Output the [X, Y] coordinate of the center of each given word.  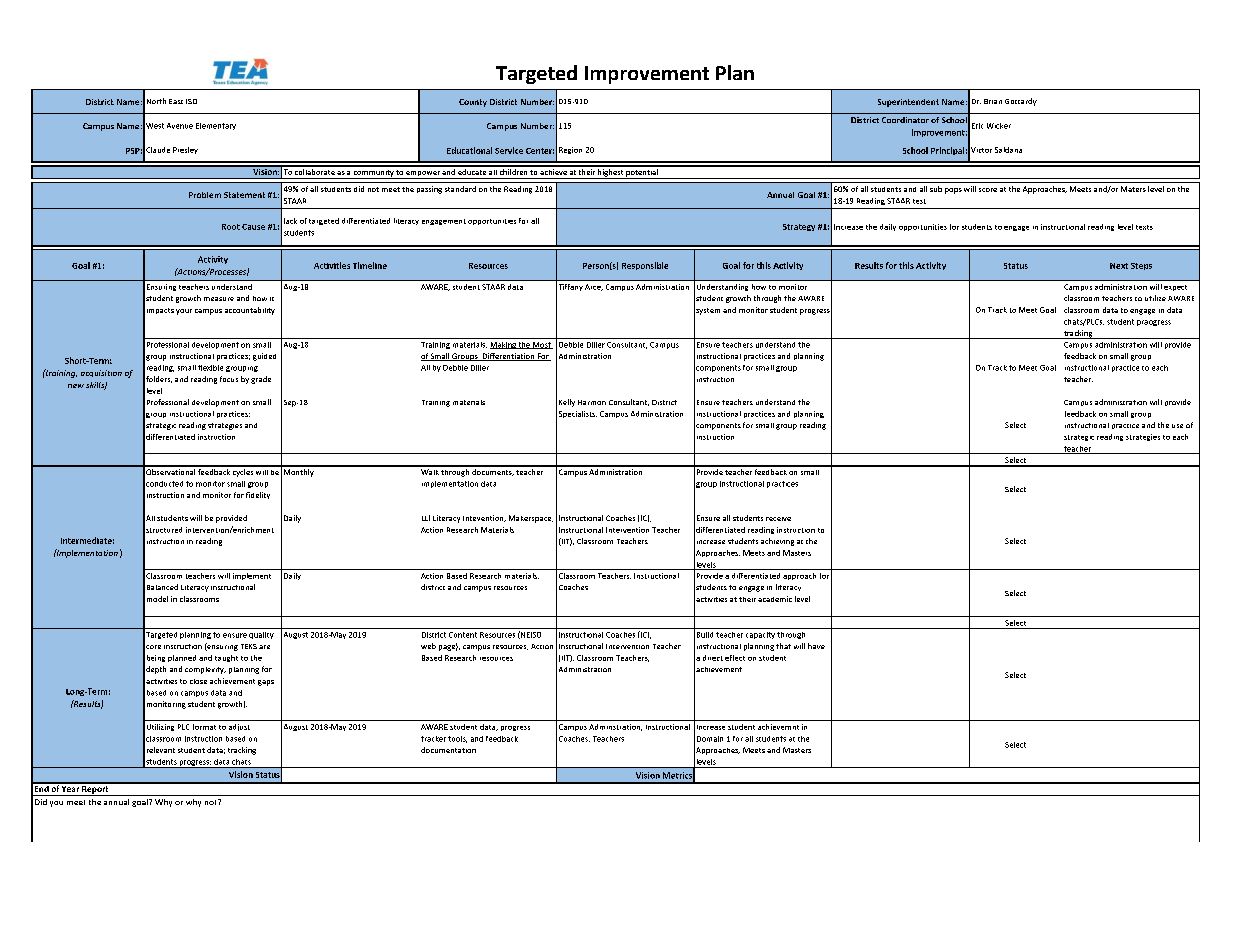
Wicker [999, 126]
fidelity [258, 495]
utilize [1155, 298]
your [184, 312]
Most [542, 345]
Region [570, 150]
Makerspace [531, 519]
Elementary [216, 126]
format [204, 727]
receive [778, 519]
